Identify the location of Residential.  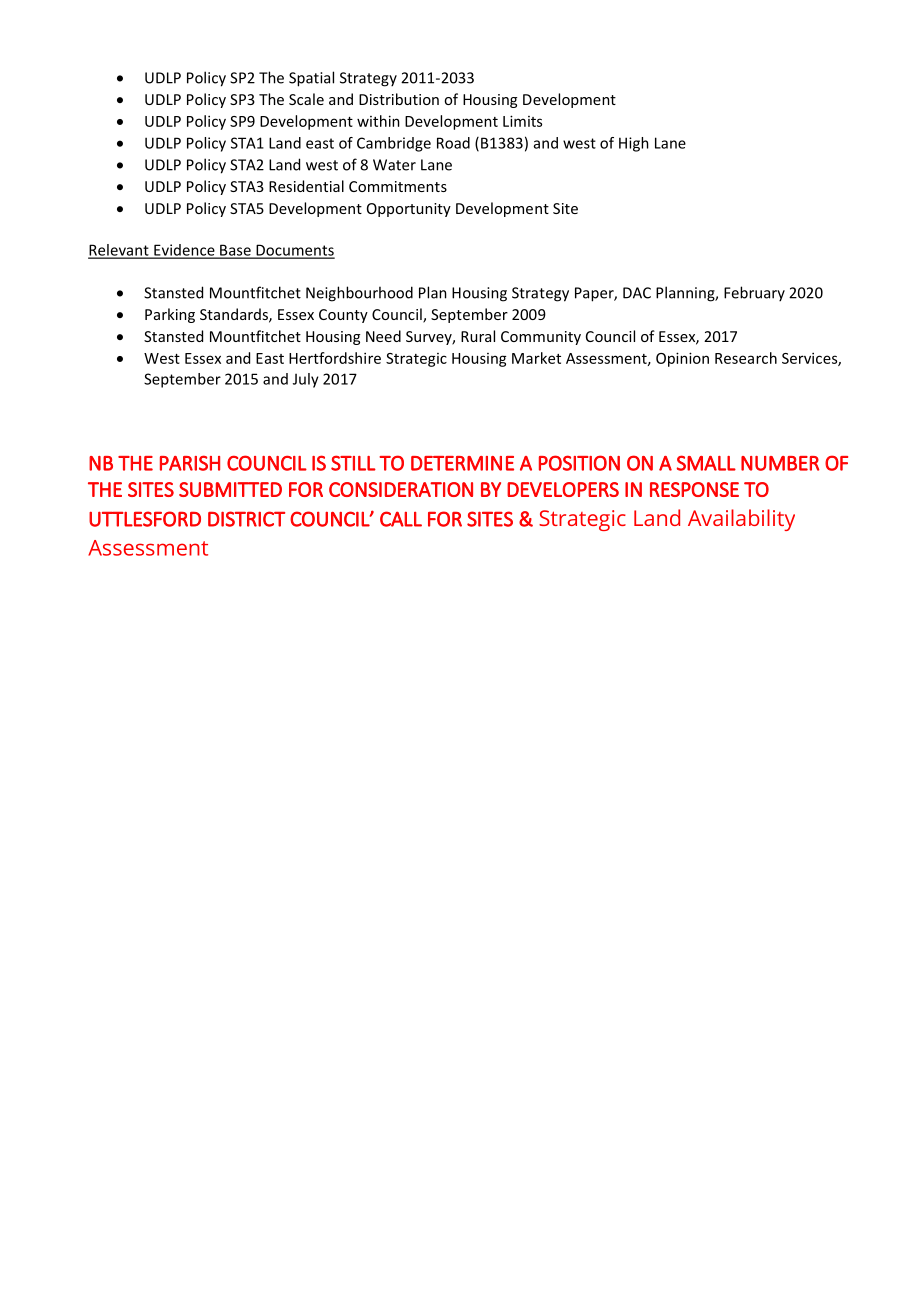
(306, 186).
